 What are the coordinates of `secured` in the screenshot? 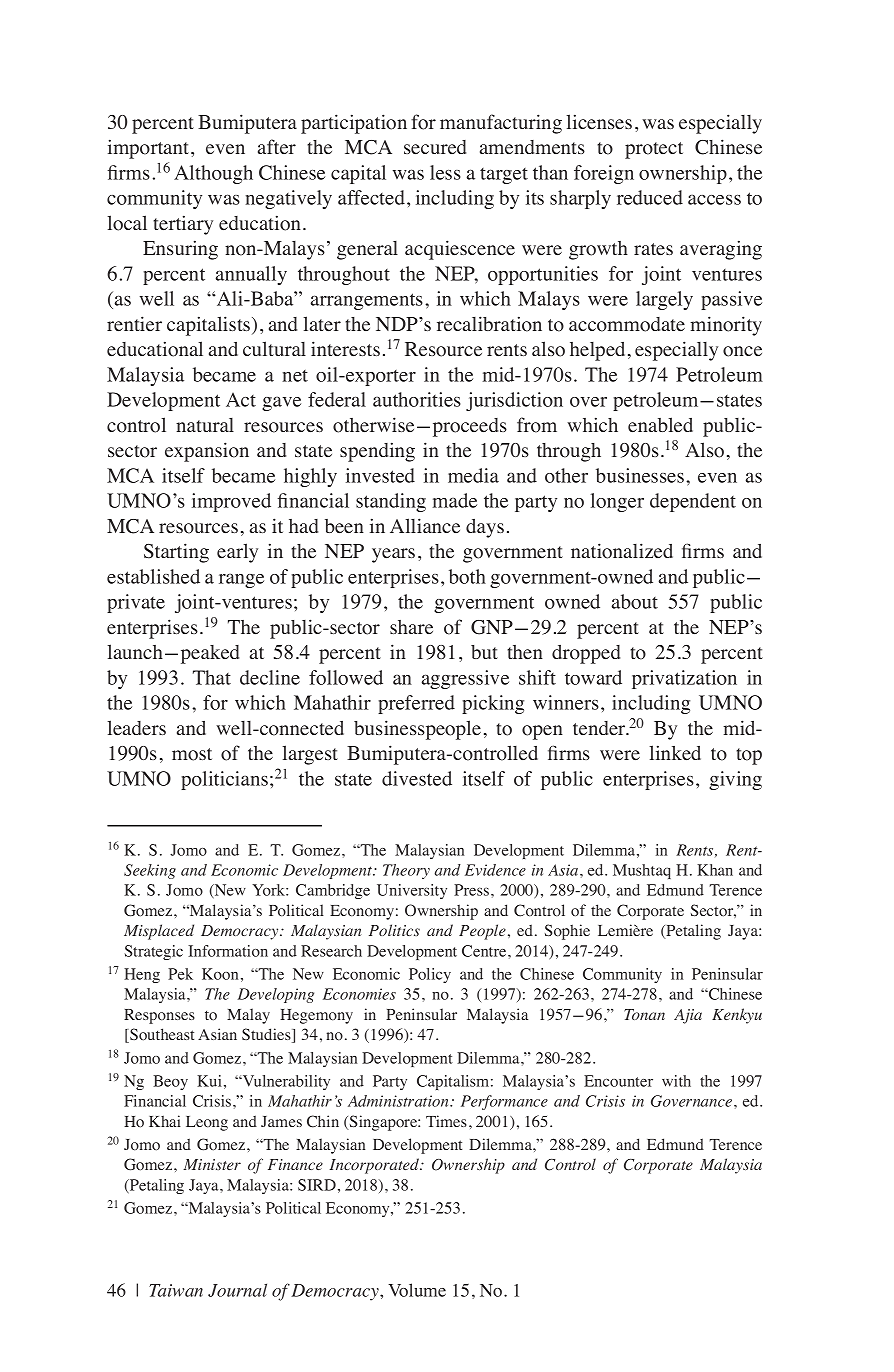 It's located at (435, 147).
